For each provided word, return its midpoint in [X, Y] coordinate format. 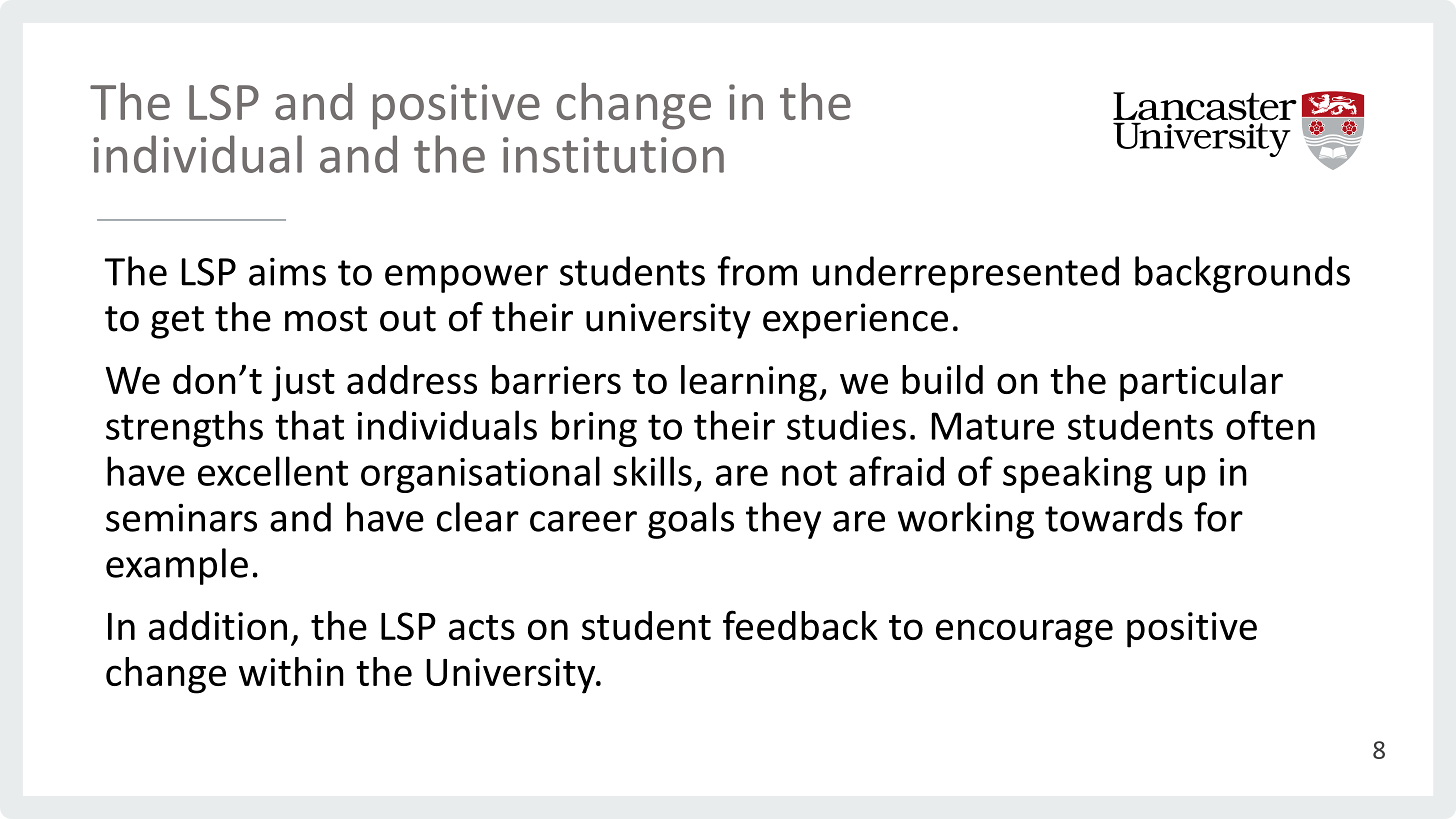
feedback [800, 625]
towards [1114, 517]
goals [691, 520]
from [757, 271]
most [326, 319]
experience [855, 321]
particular [1201, 383]
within [291, 671]
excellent [273, 471]
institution [613, 155]
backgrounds [1242, 274]
